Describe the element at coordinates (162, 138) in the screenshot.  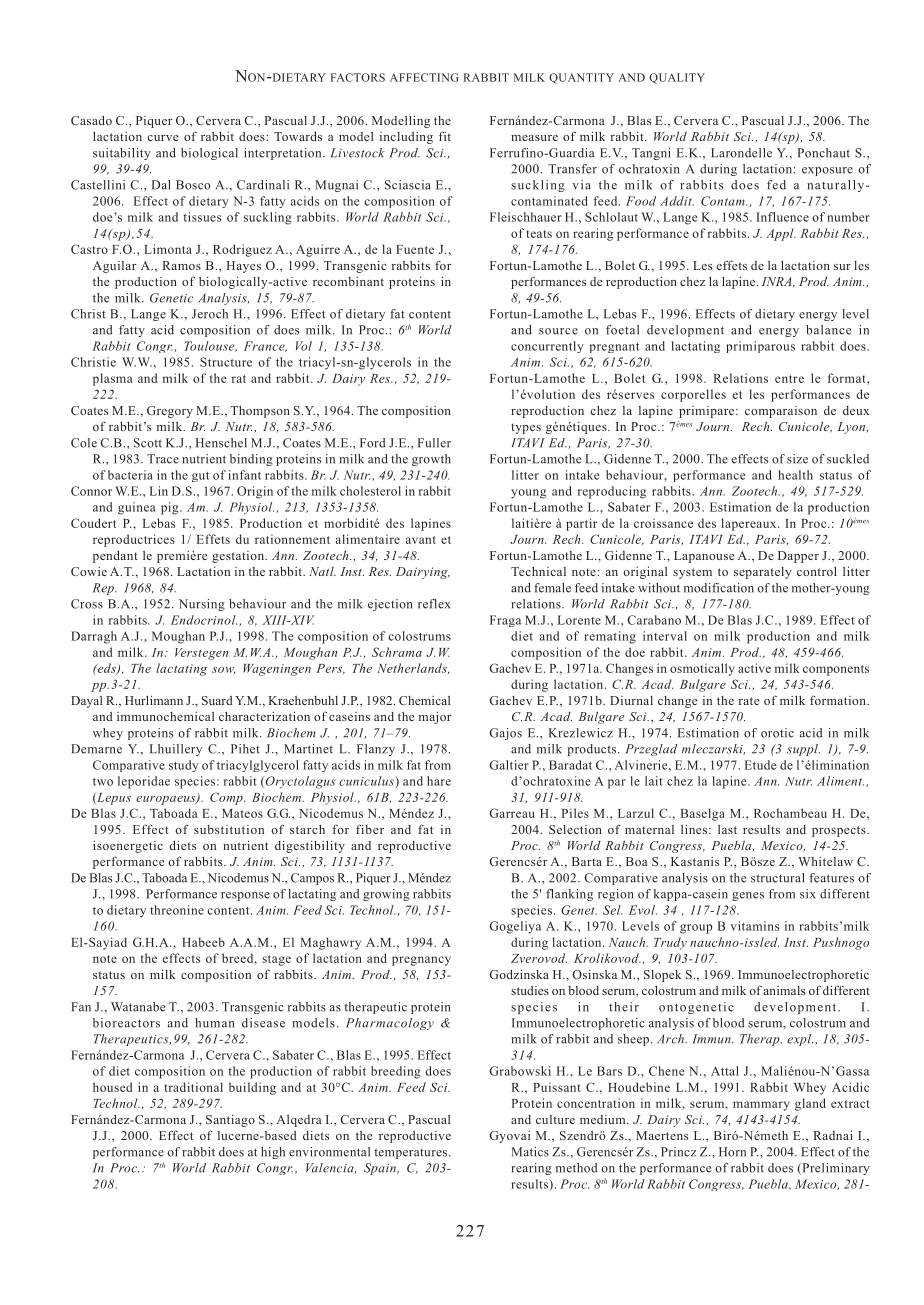
I see `curve` at that location.
